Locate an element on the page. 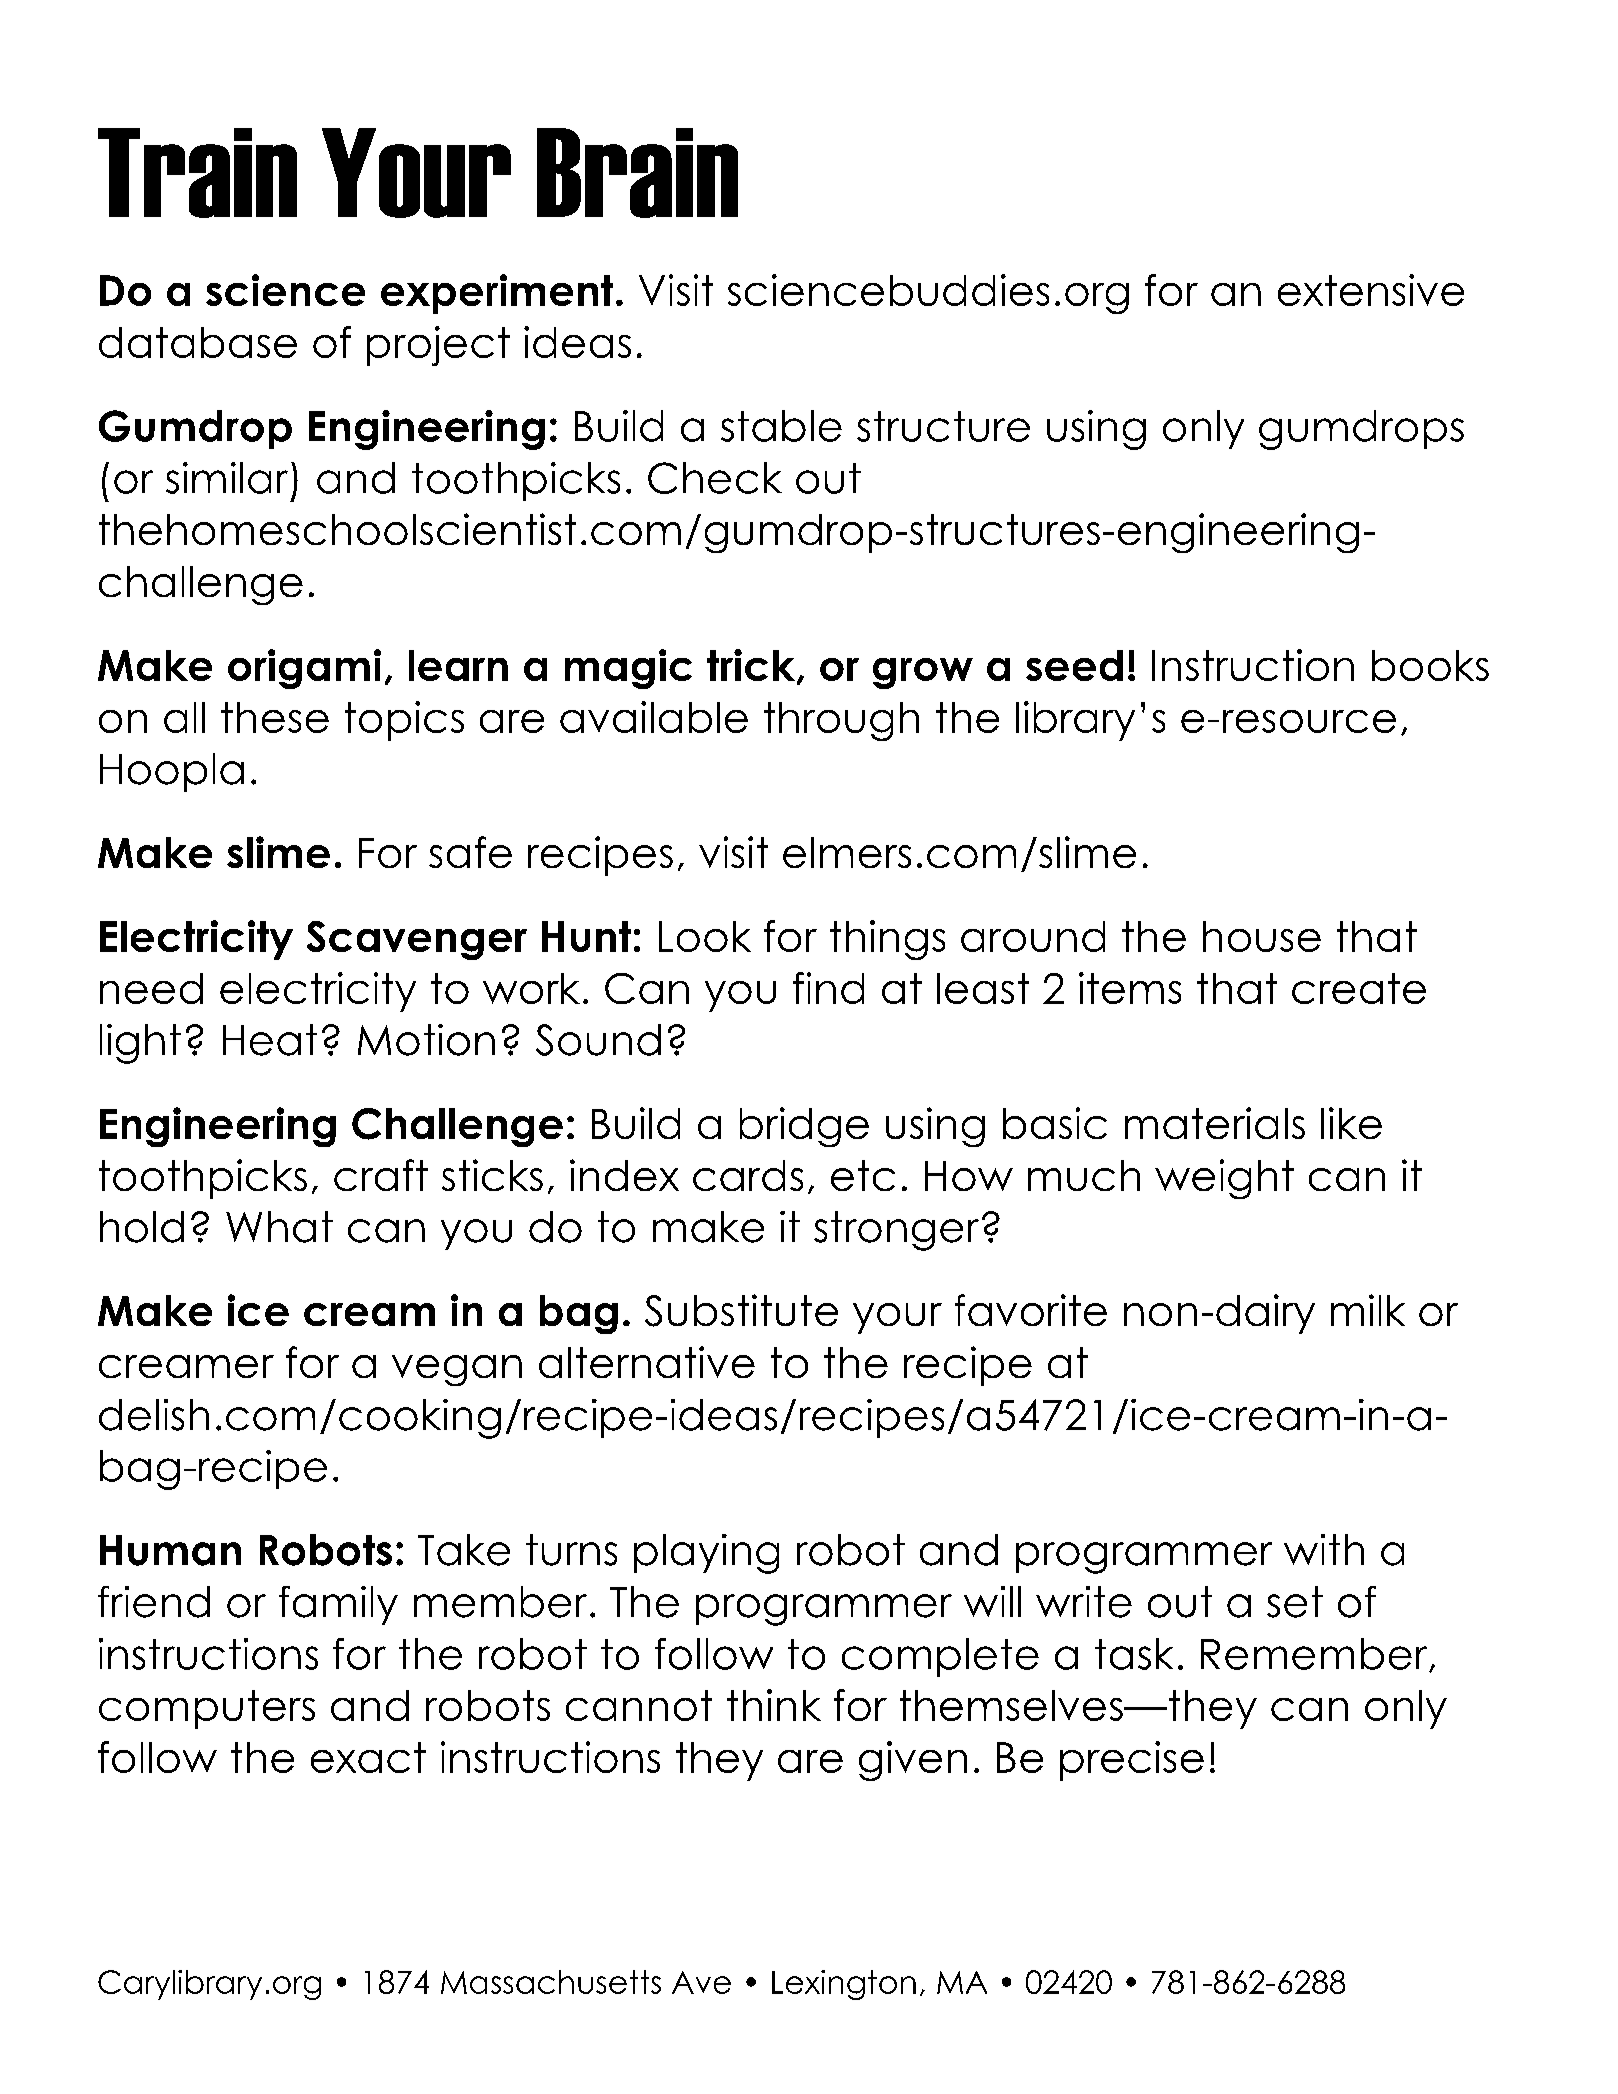 The width and height of the page is (1618, 2094). exact is located at coordinates (368, 1757).
